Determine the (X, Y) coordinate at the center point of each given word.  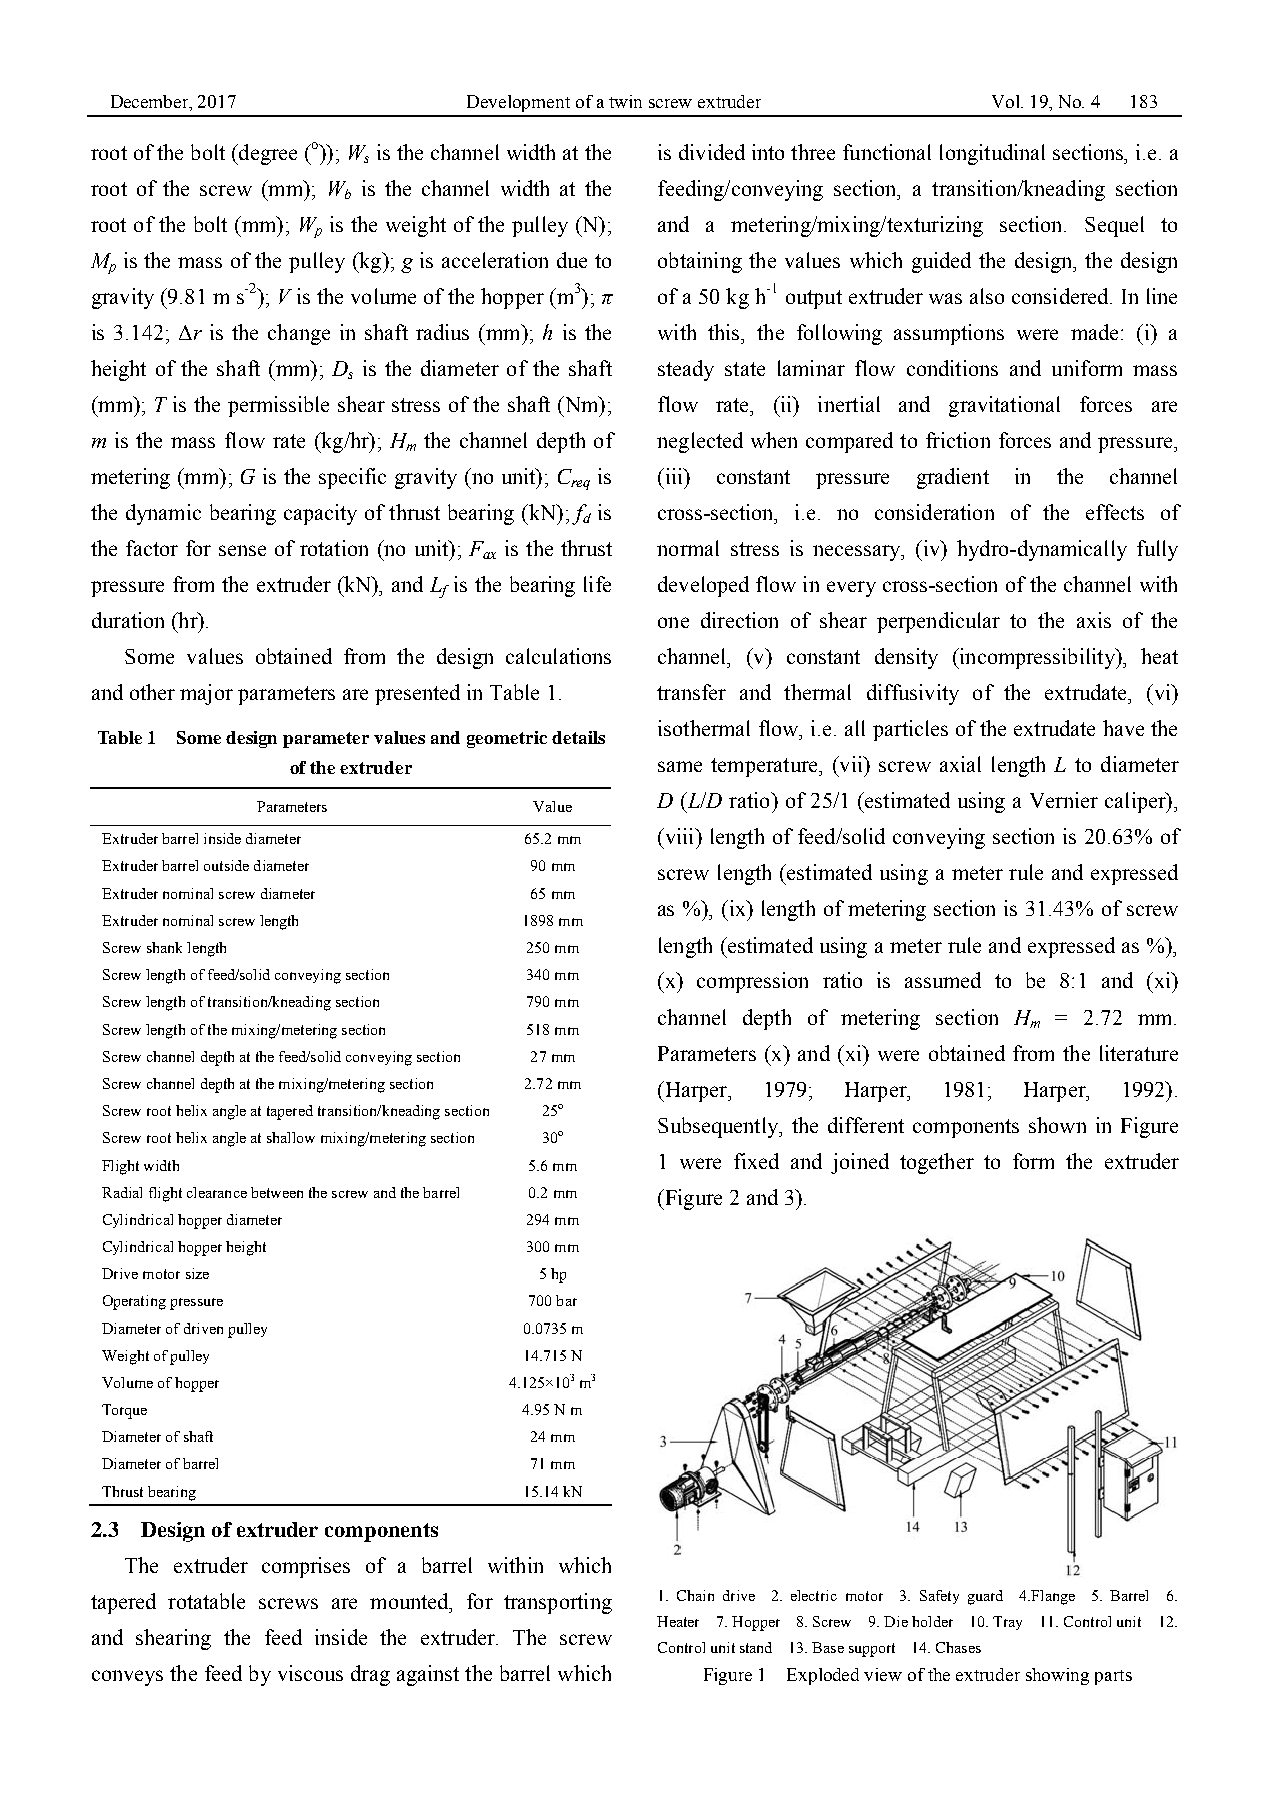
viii (679, 836)
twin (625, 101)
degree (267, 154)
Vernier (1064, 800)
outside (226, 865)
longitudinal (992, 154)
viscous (310, 1673)
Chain (695, 1595)
